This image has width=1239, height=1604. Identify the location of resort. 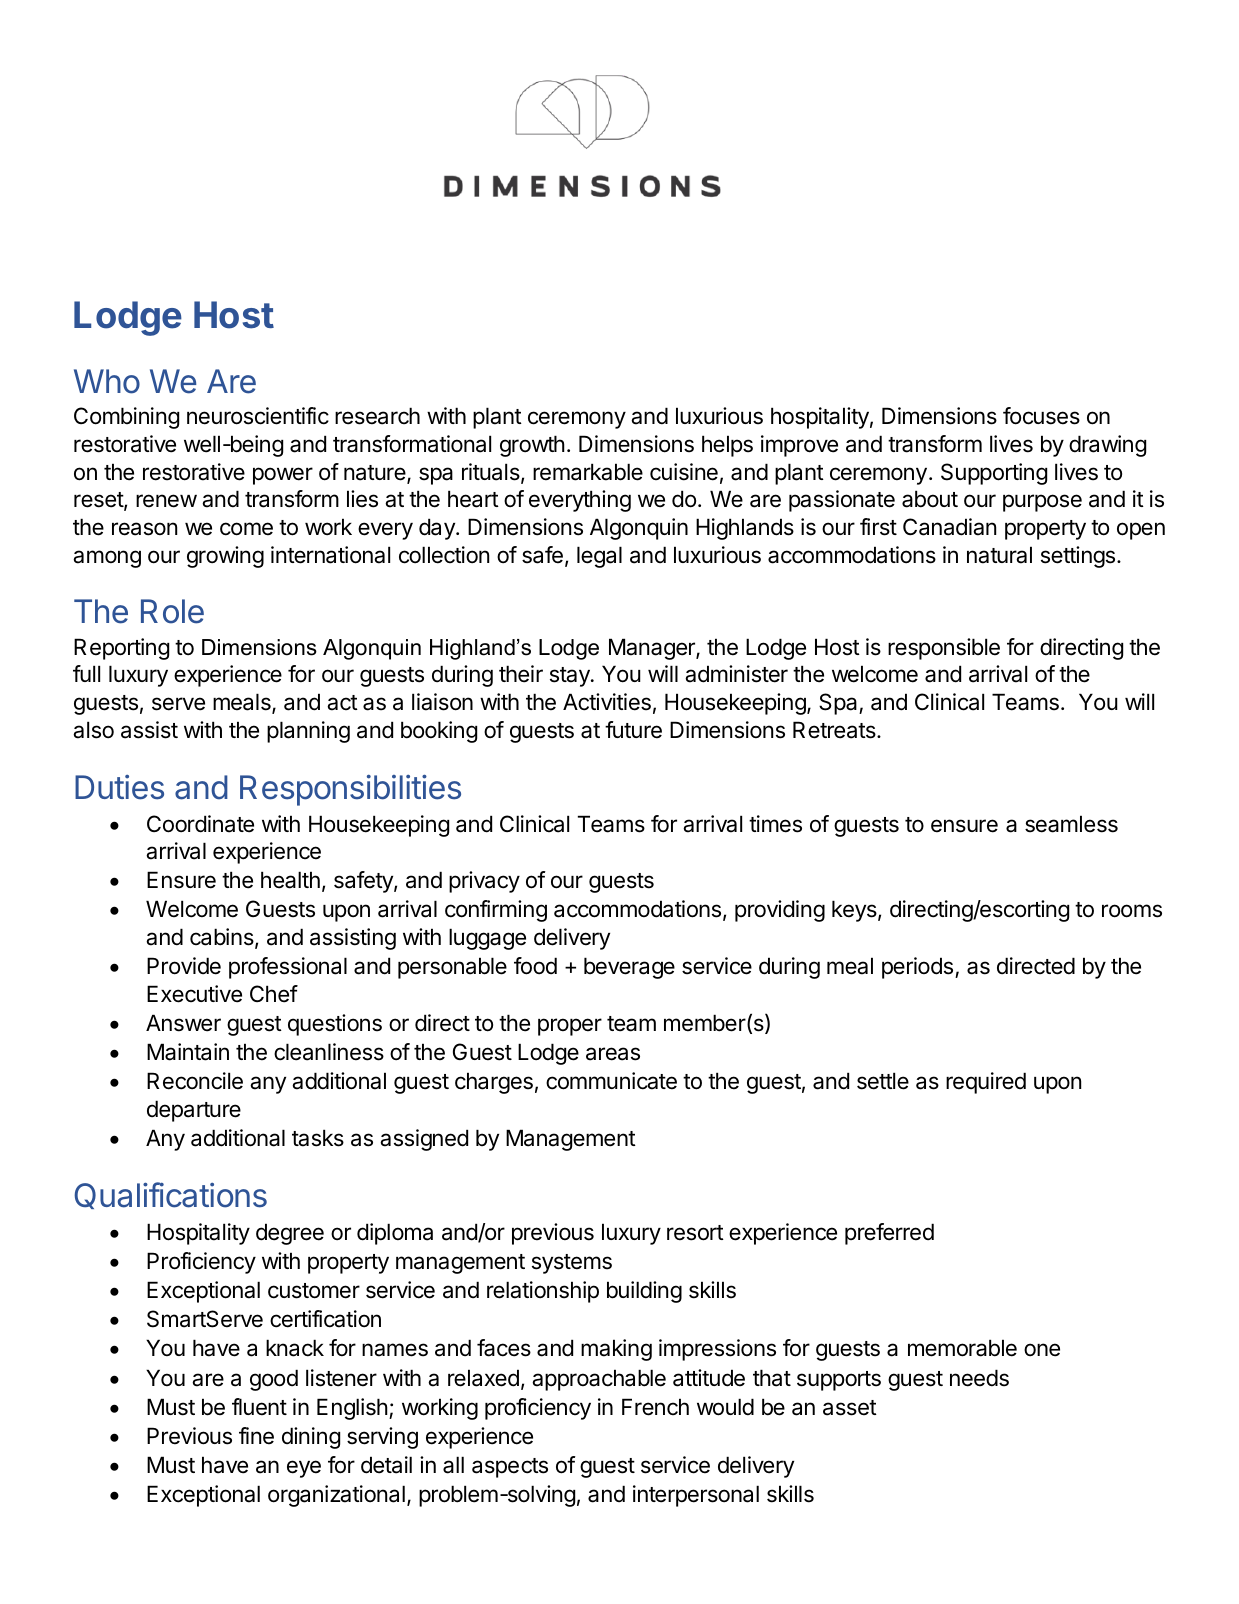
(695, 1233).
